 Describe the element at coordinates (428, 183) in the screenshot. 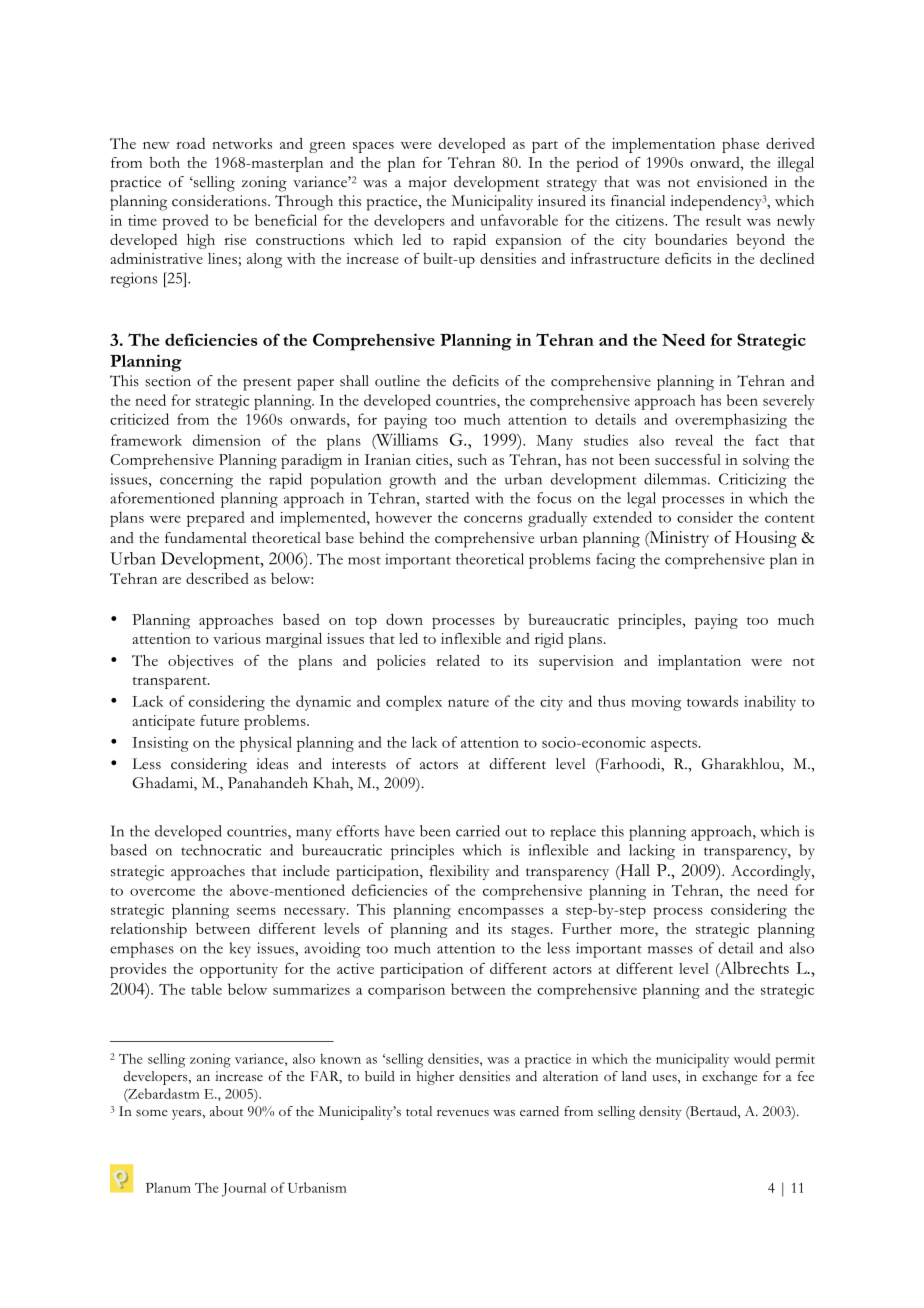

I see `major` at that location.
